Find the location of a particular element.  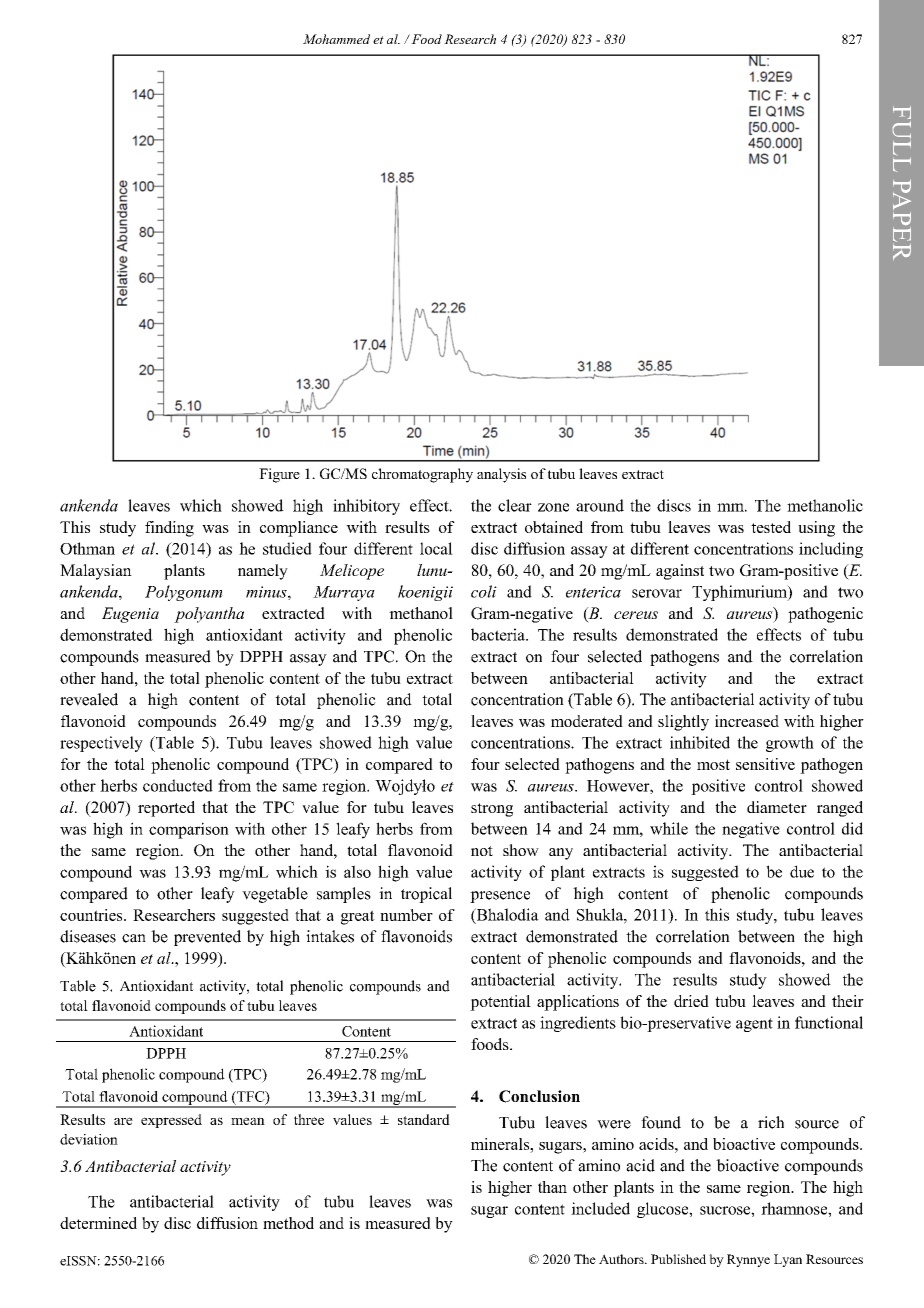

Mohammed is located at coordinates (336, 39).
